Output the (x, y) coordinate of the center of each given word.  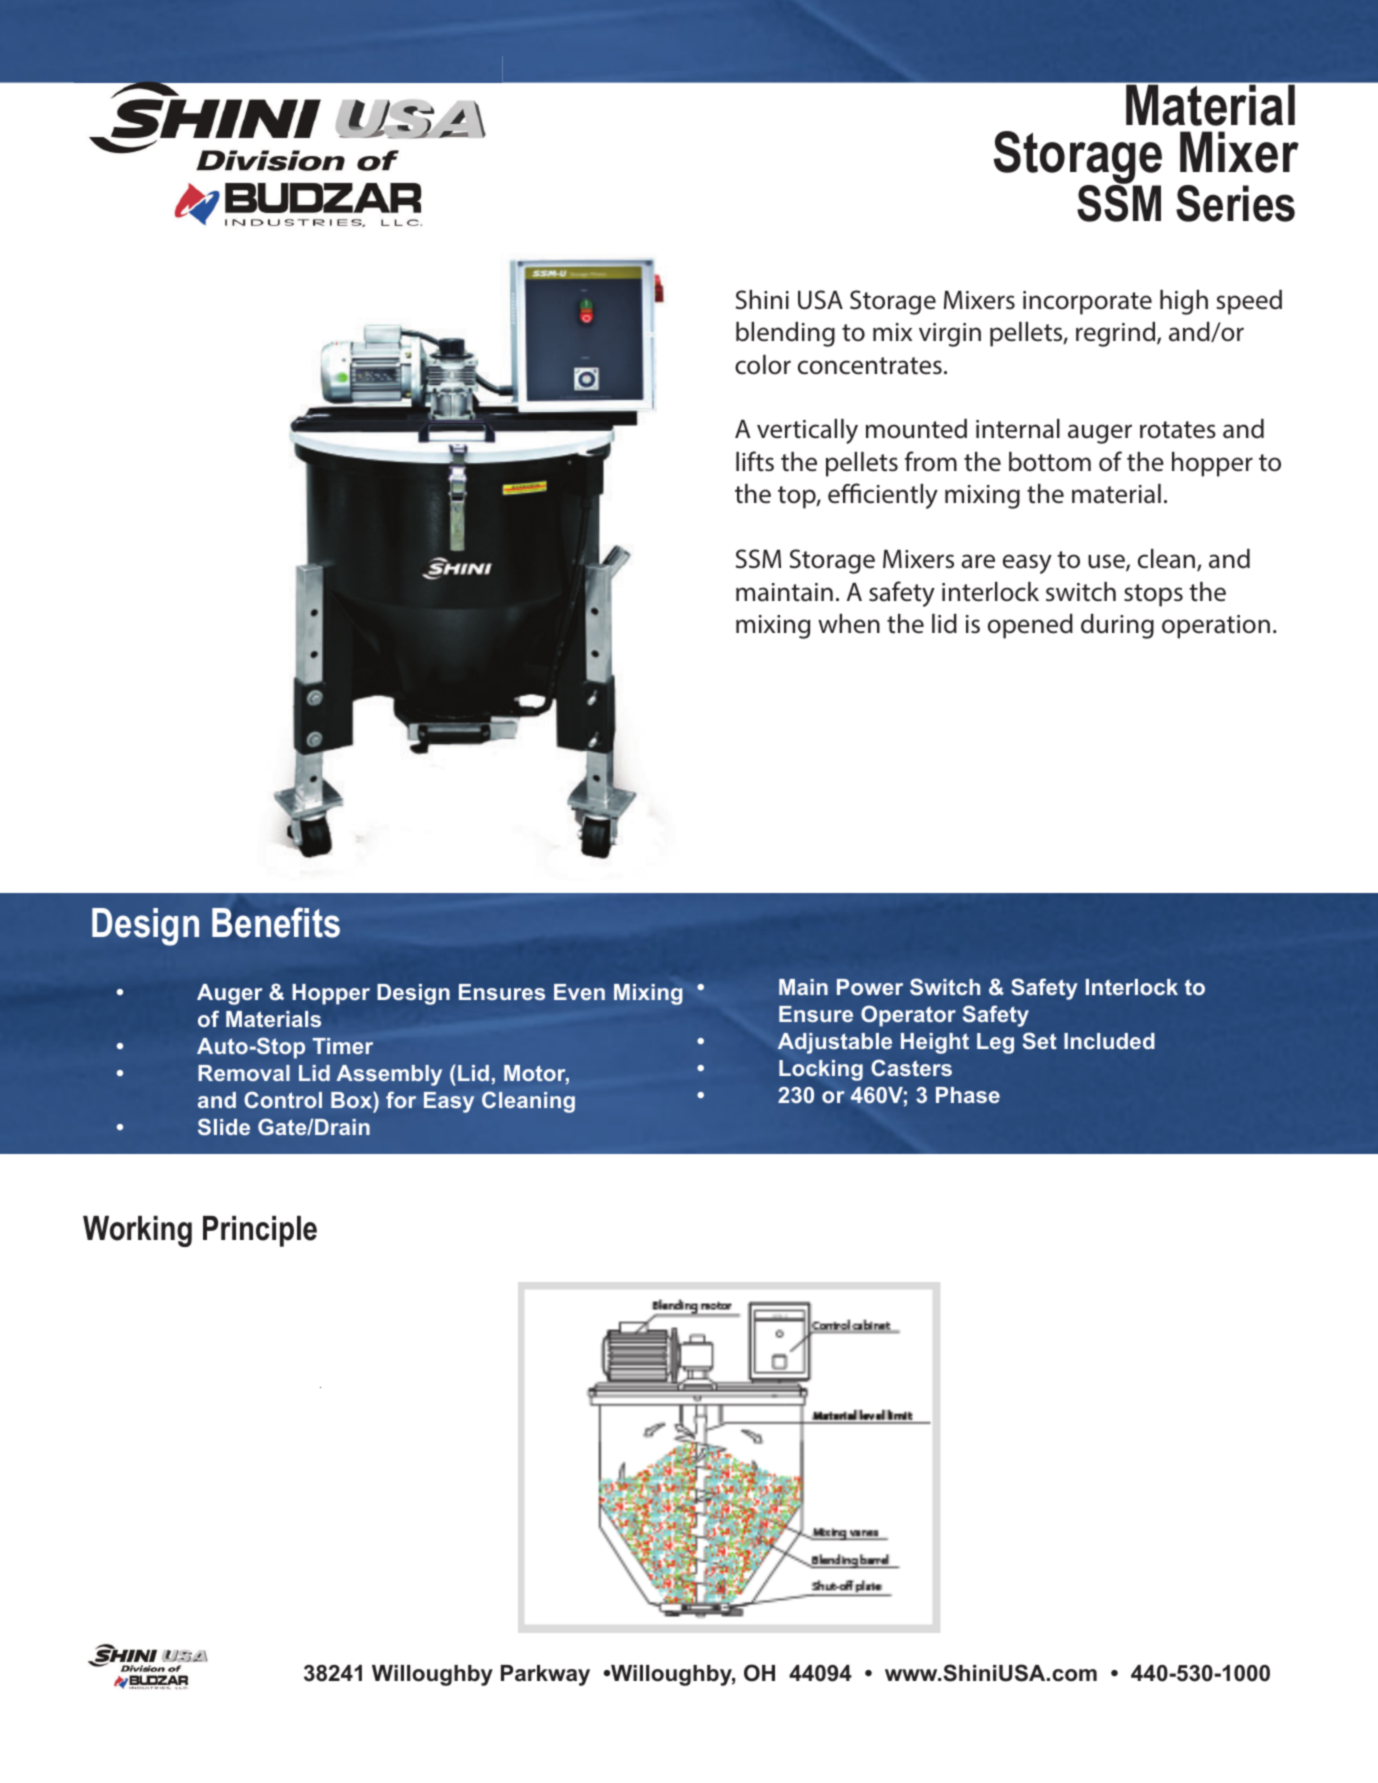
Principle (260, 1231)
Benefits (276, 922)
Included (1109, 1041)
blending (785, 334)
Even (579, 992)
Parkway (545, 1675)
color (763, 365)
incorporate (1087, 303)
